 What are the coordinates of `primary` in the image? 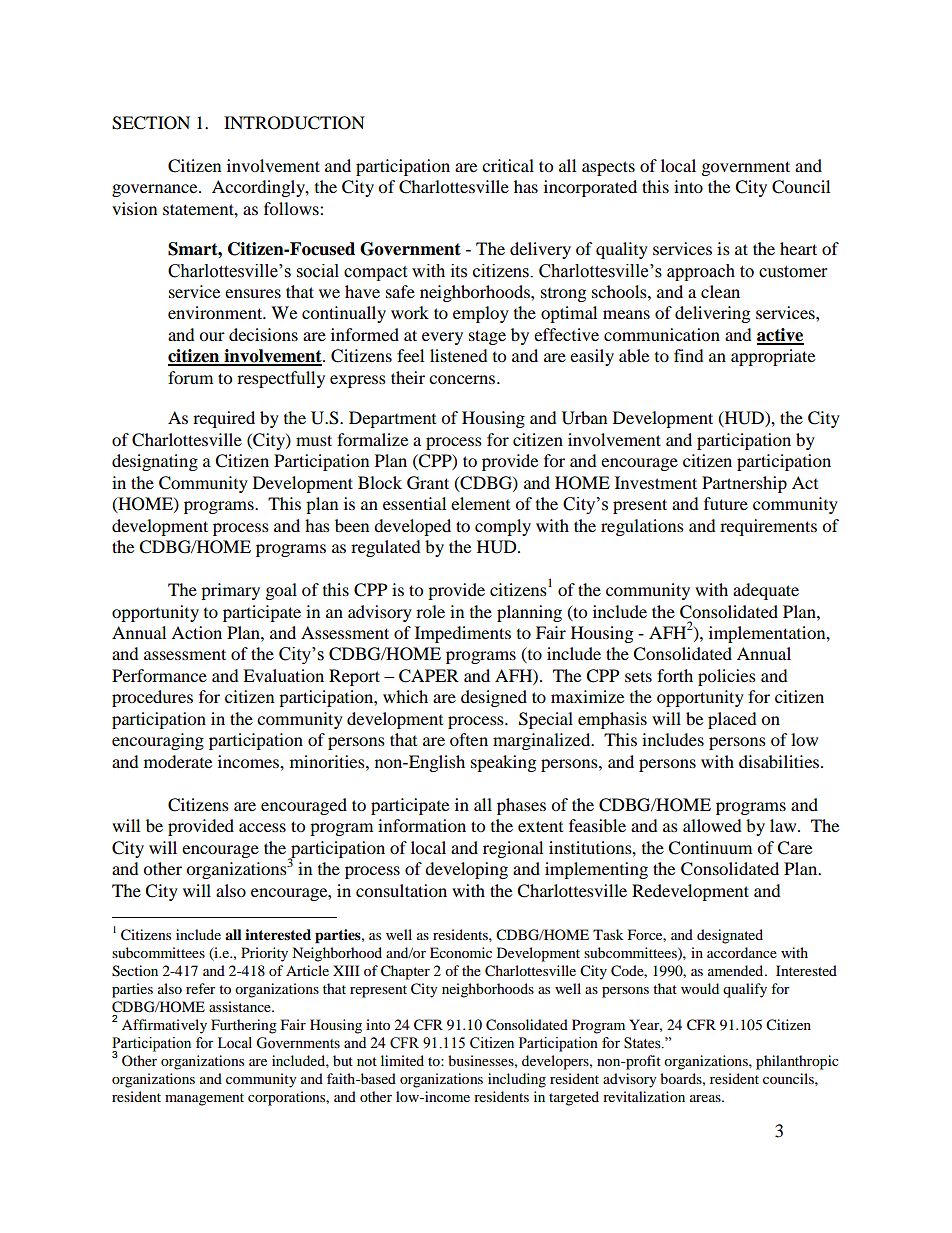 It's located at (230, 591).
